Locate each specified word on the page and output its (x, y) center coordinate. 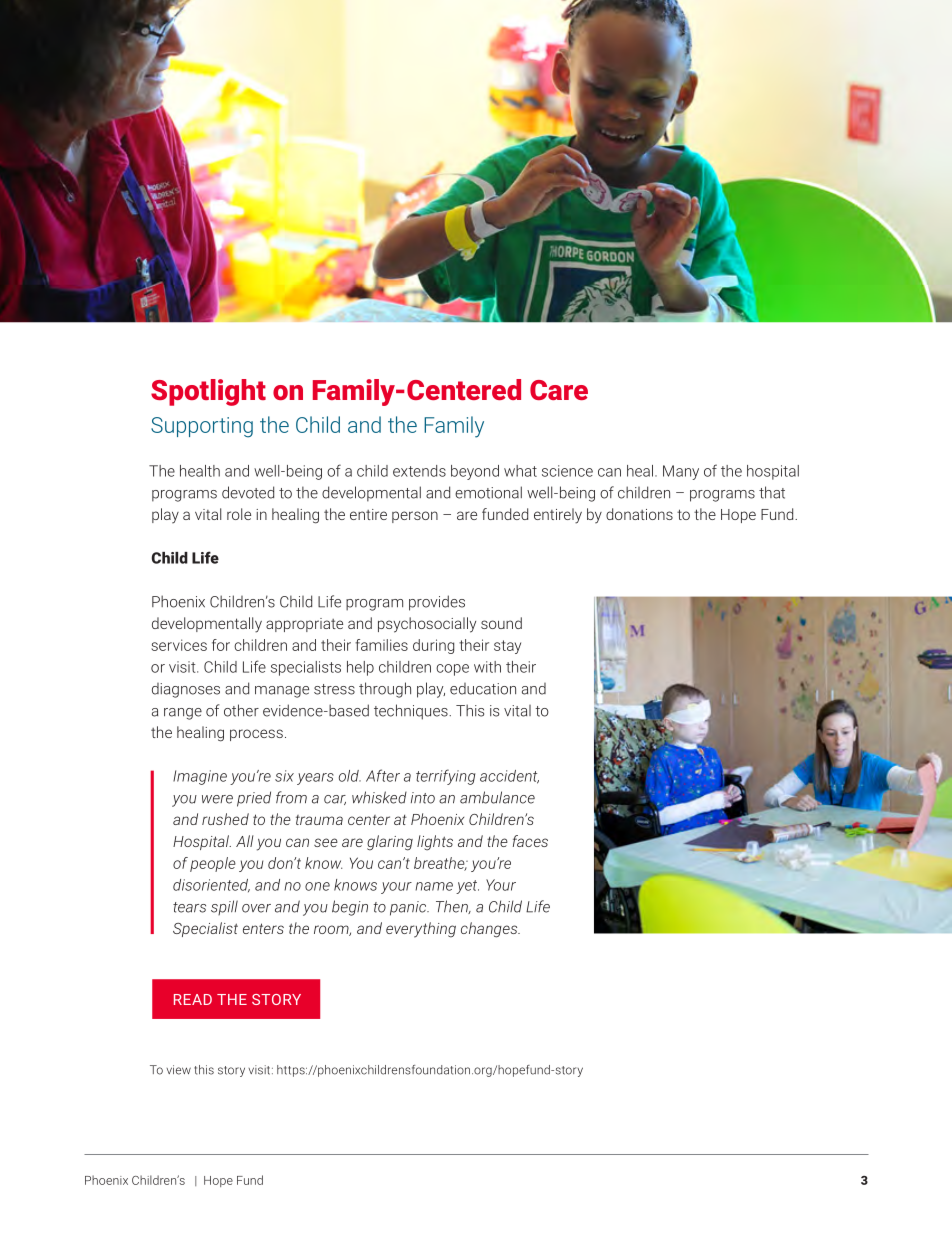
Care (559, 390)
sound (501, 623)
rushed (225, 819)
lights (435, 843)
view (179, 1070)
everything (421, 930)
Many (681, 472)
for (221, 645)
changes (490, 930)
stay (507, 647)
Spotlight (208, 392)
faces (530, 841)
